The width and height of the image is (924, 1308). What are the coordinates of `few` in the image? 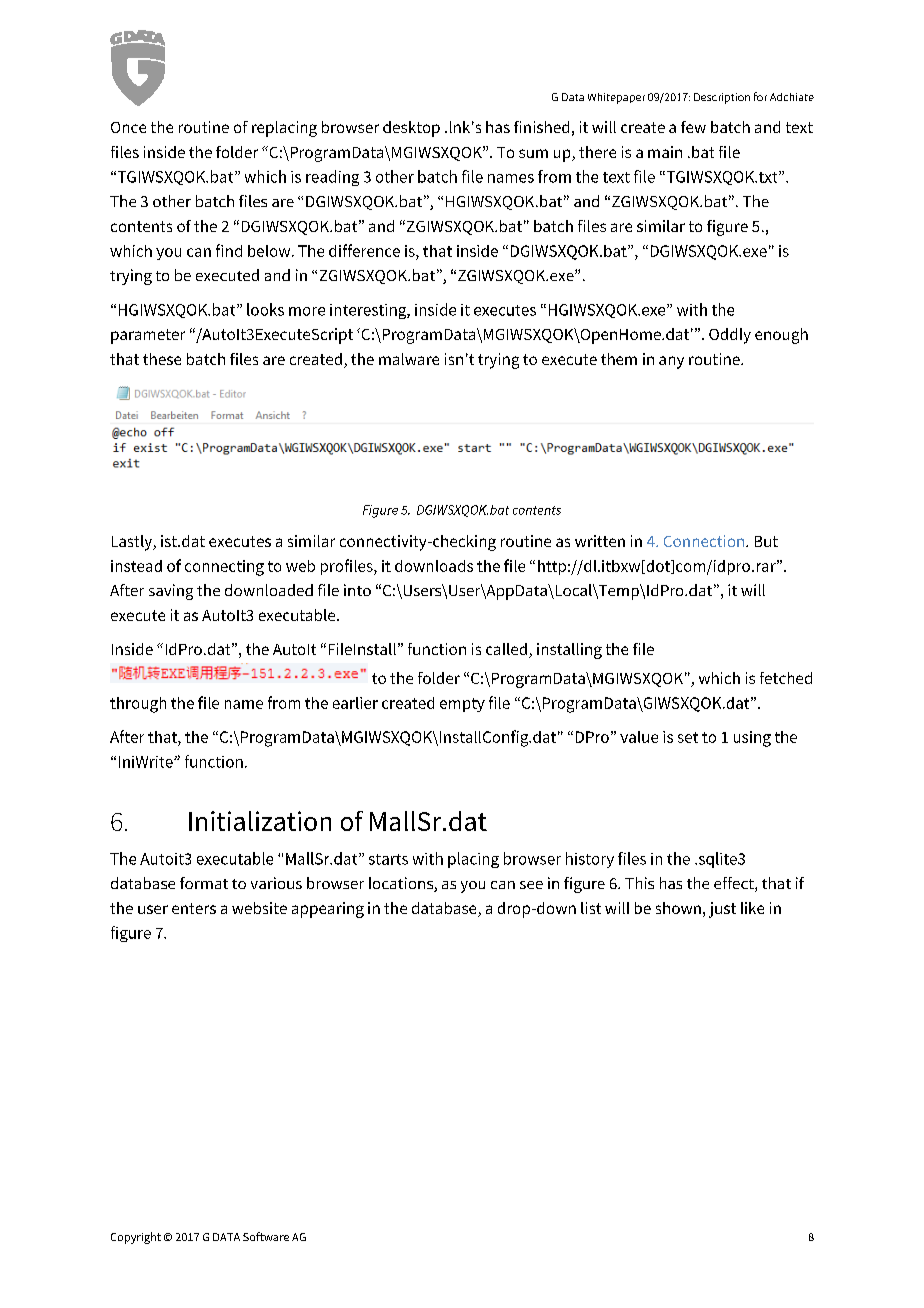 It's located at (693, 127).
